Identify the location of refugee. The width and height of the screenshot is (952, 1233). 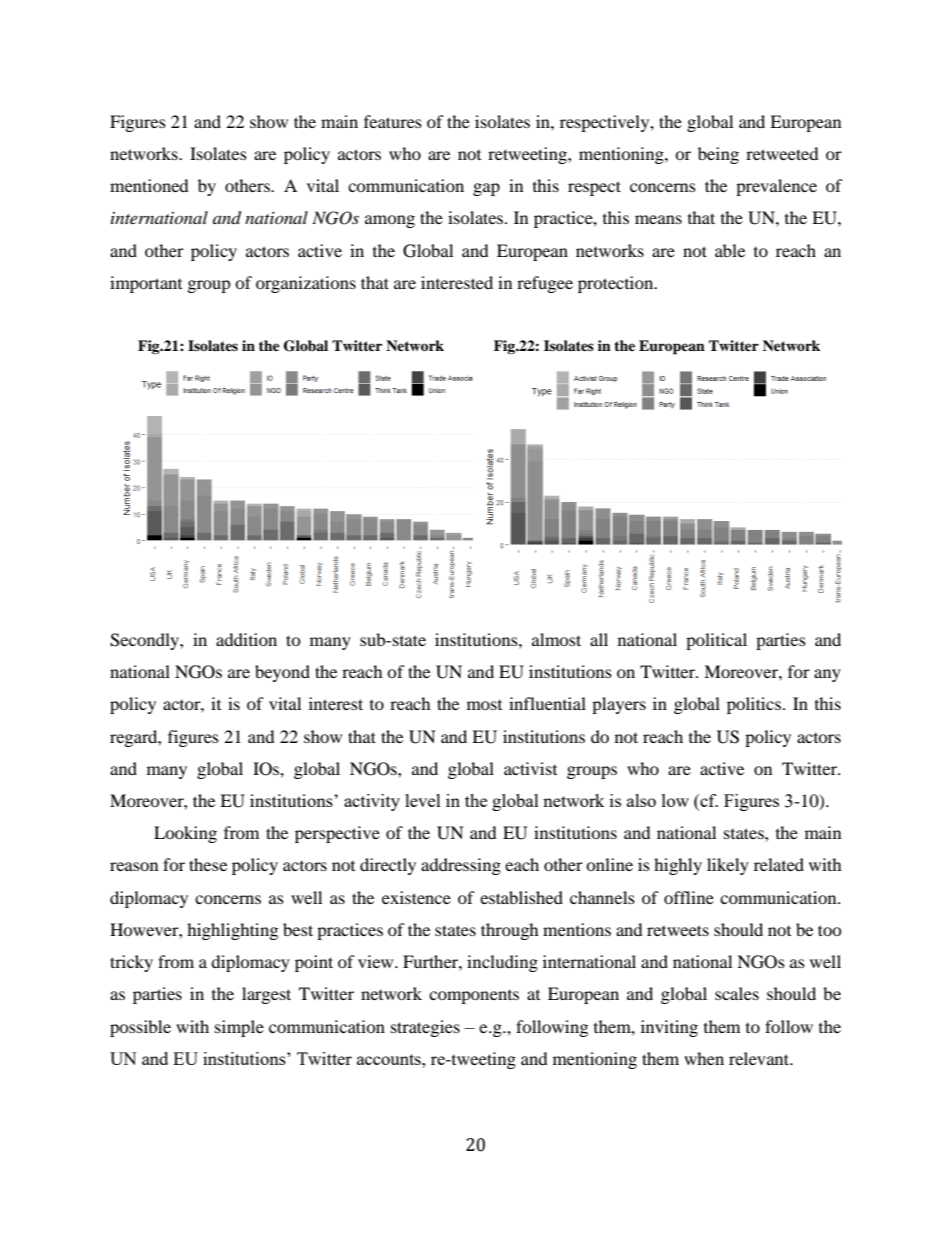
(545, 284).
